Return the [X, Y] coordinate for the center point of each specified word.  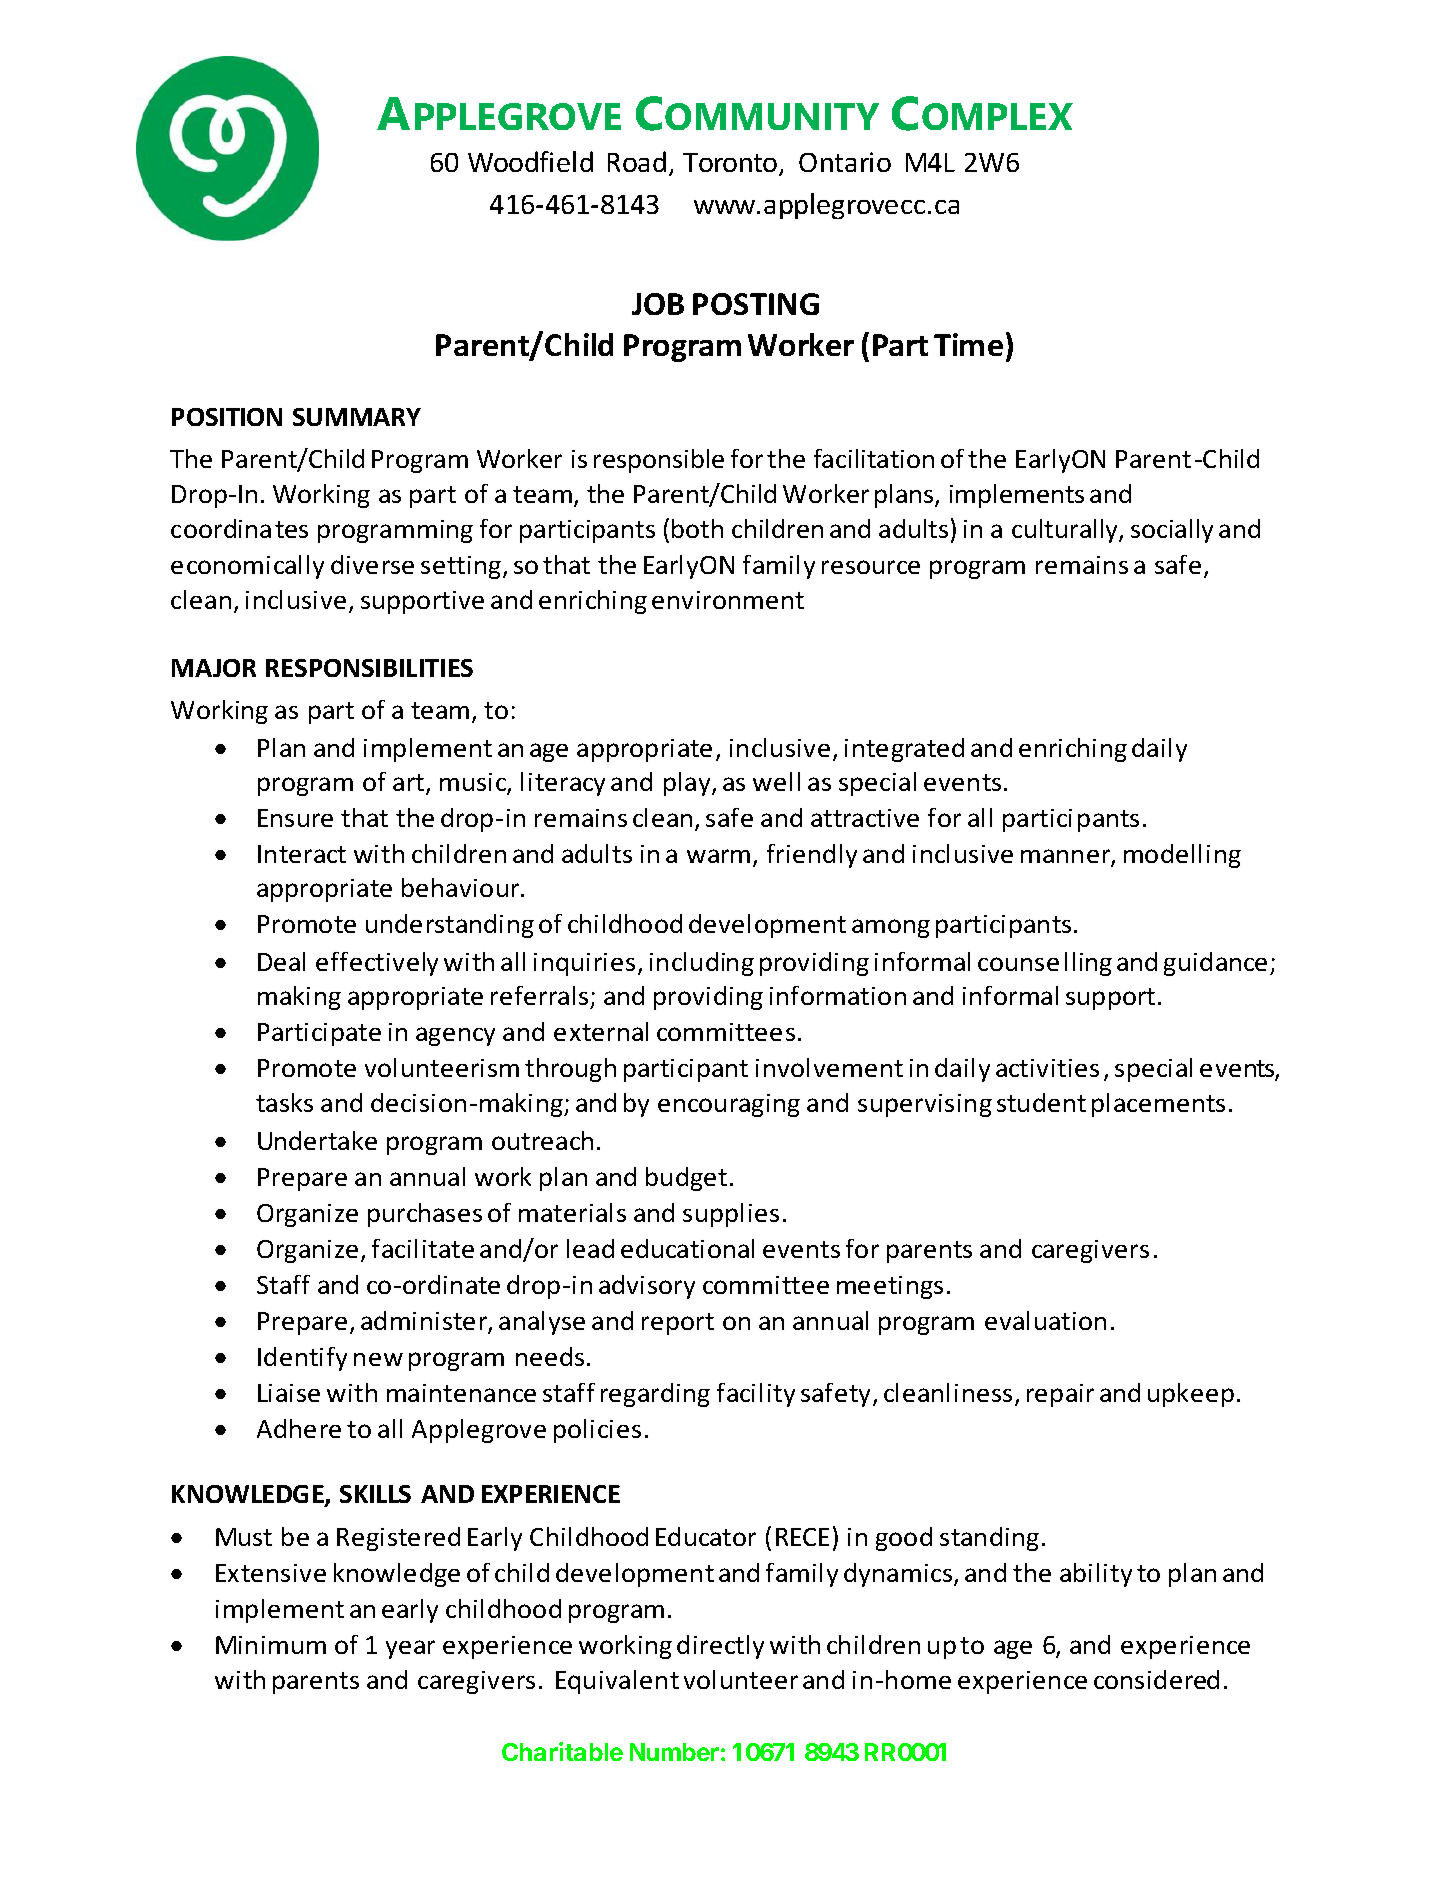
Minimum [271, 1645]
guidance [1215, 964]
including [702, 964]
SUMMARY [357, 417]
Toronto [731, 164]
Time [968, 344]
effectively [377, 964]
